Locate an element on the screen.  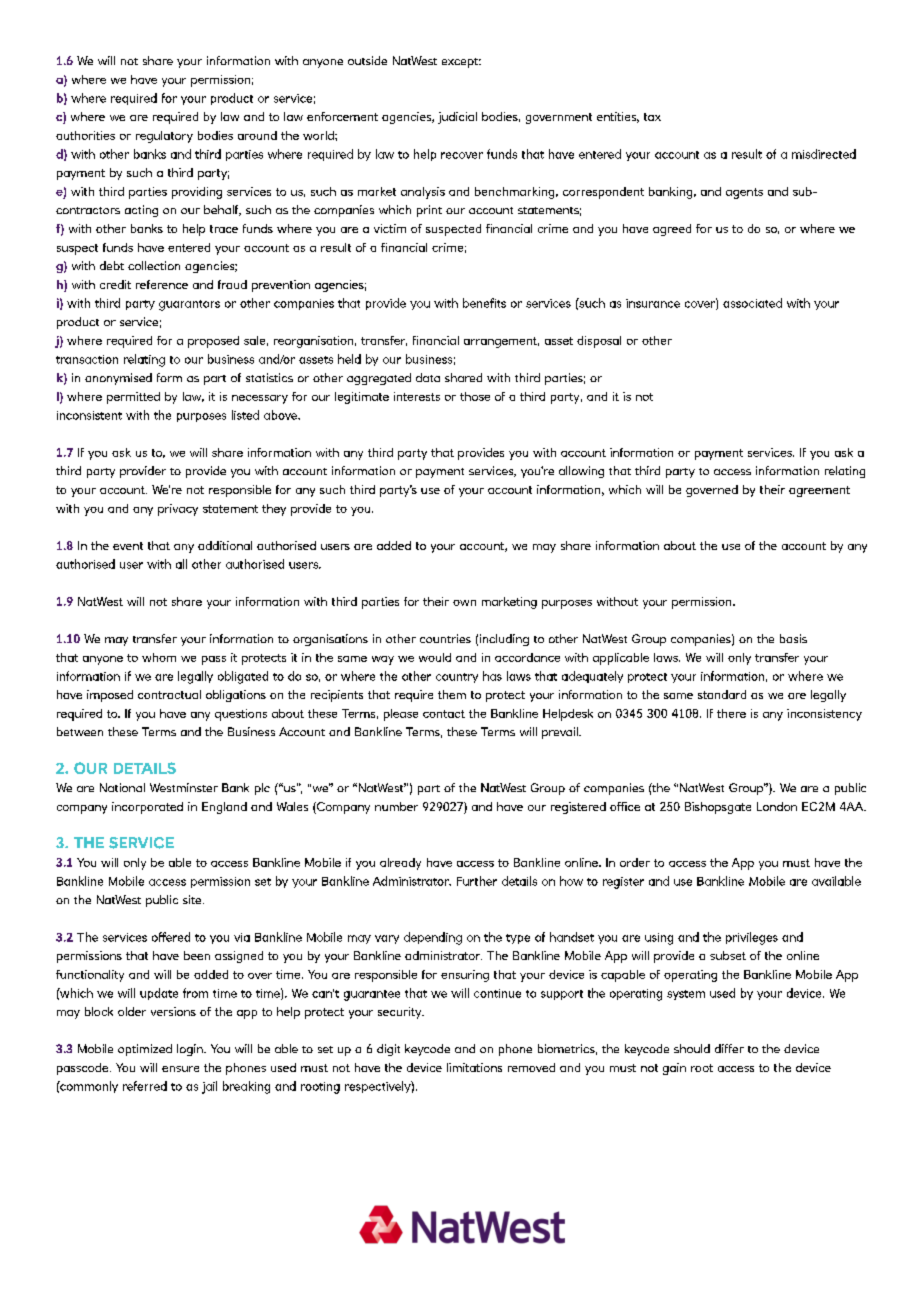
whom is located at coordinates (159, 657).
